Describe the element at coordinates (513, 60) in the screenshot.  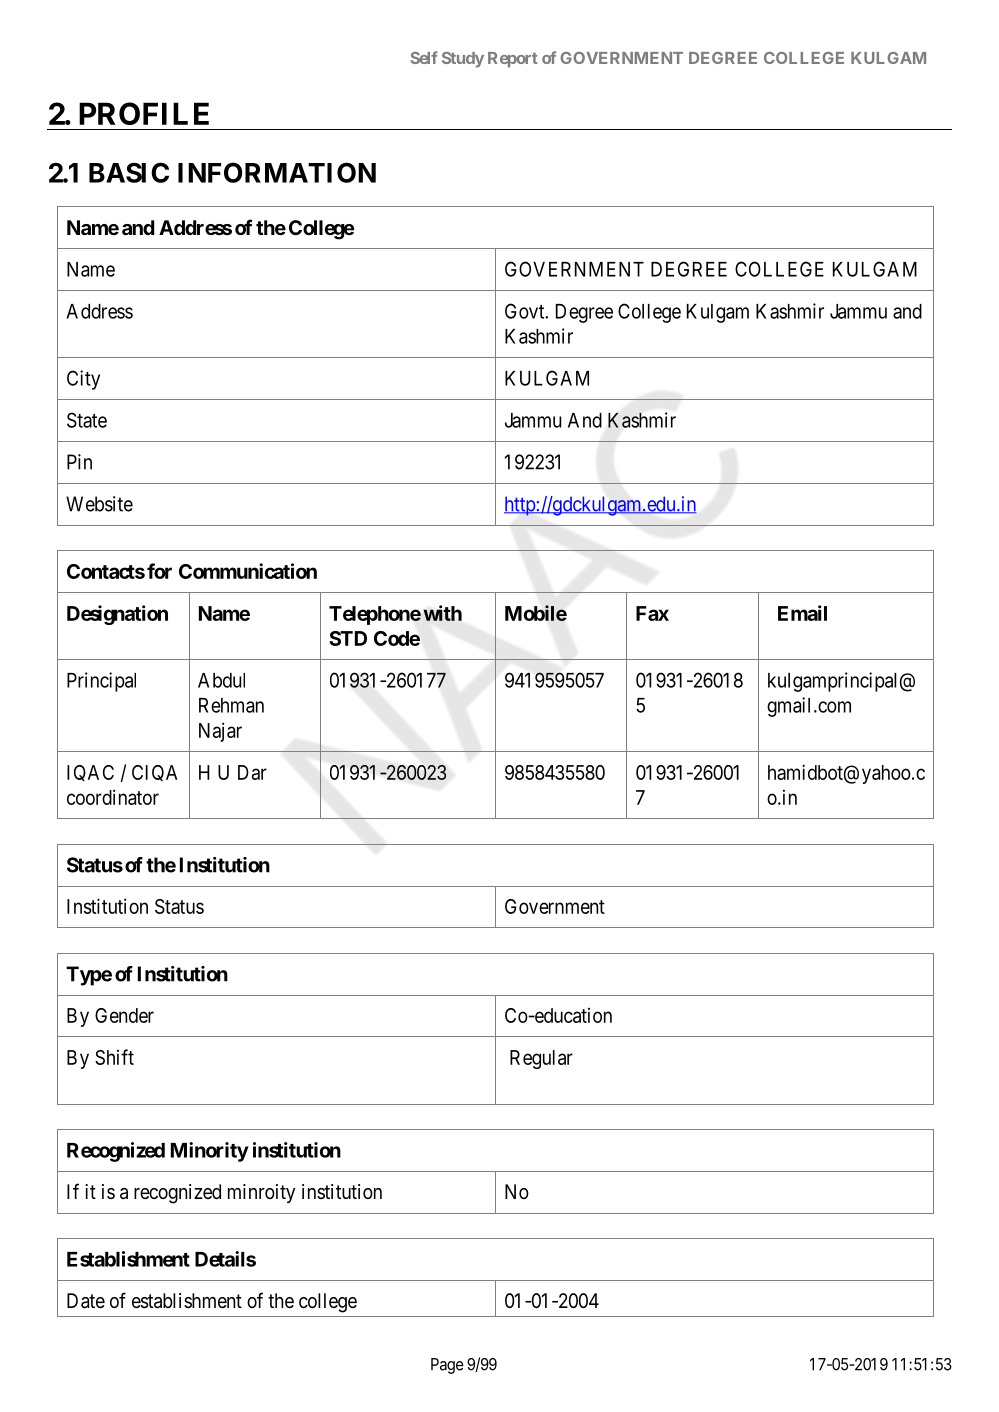
I see `Report` at that location.
